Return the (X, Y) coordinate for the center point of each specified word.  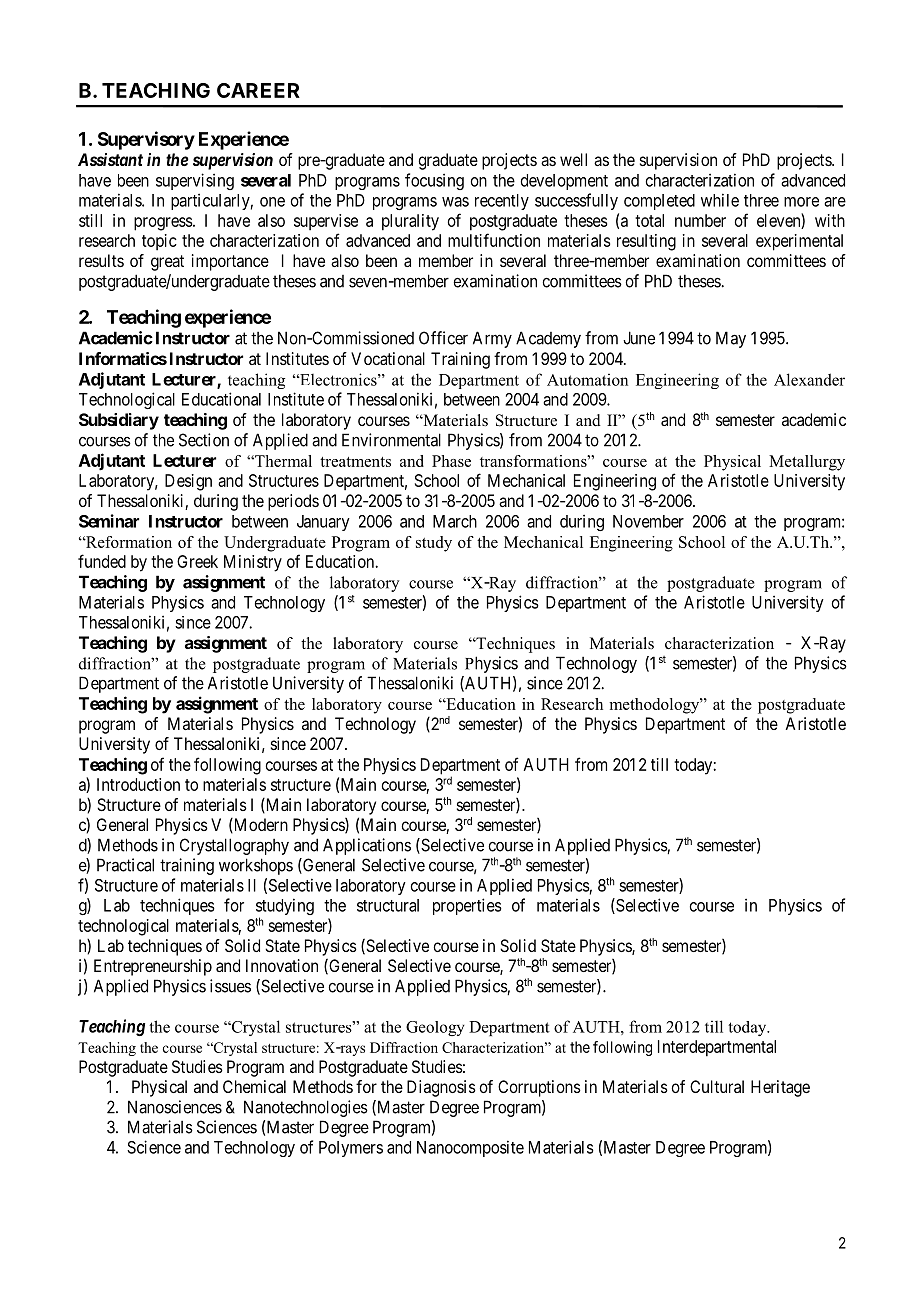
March (455, 521)
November (648, 521)
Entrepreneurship (153, 967)
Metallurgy (807, 463)
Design (188, 482)
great (167, 263)
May (731, 339)
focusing (434, 181)
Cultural (717, 1086)
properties (467, 906)
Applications (367, 846)
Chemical (254, 1086)
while (720, 200)
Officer (443, 338)
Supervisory (146, 140)
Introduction (138, 784)
